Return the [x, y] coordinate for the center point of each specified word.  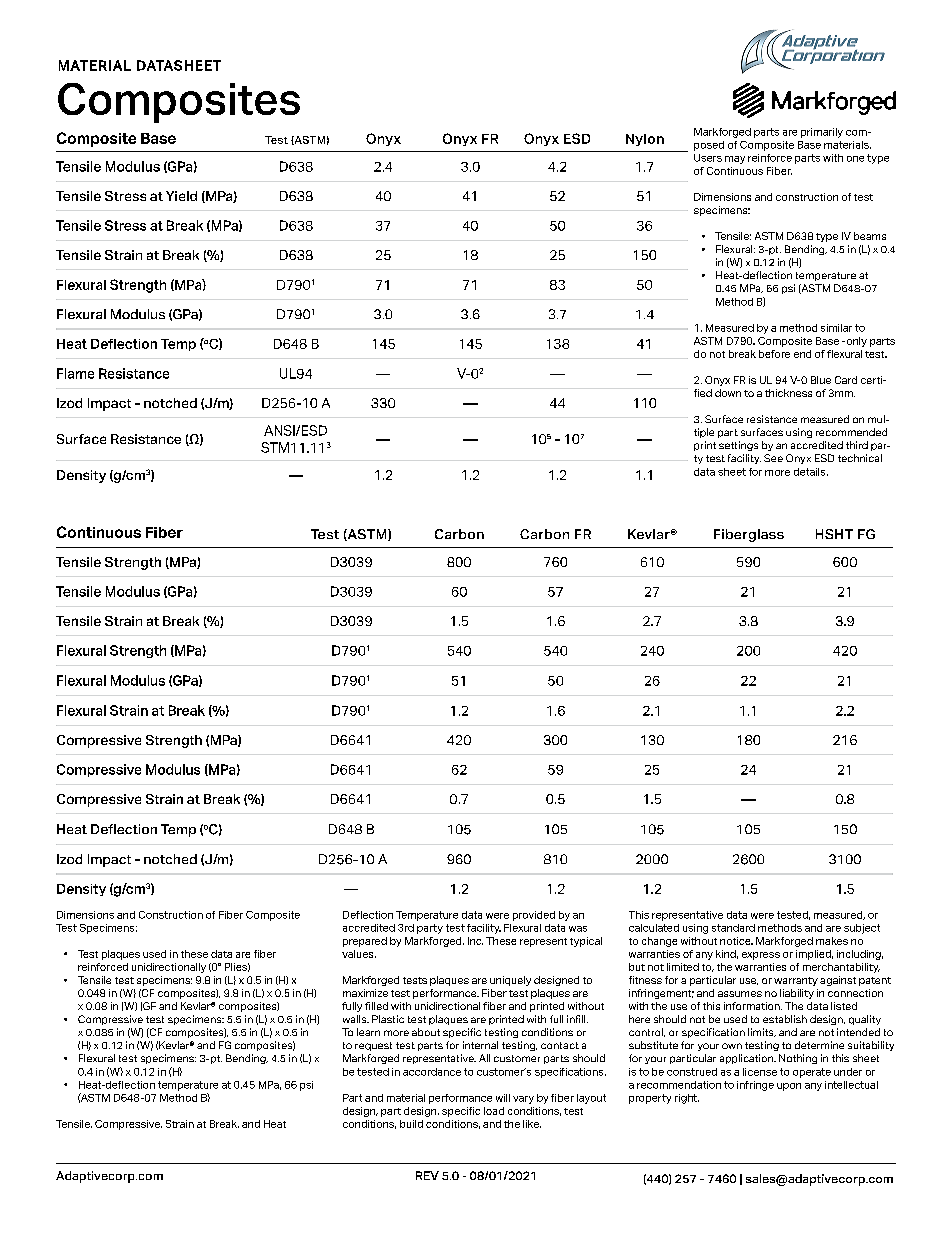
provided [534, 916]
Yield [181, 196]
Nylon [645, 140]
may [735, 160]
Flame [75, 373]
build [411, 1124]
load [494, 1111]
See [773, 458]
